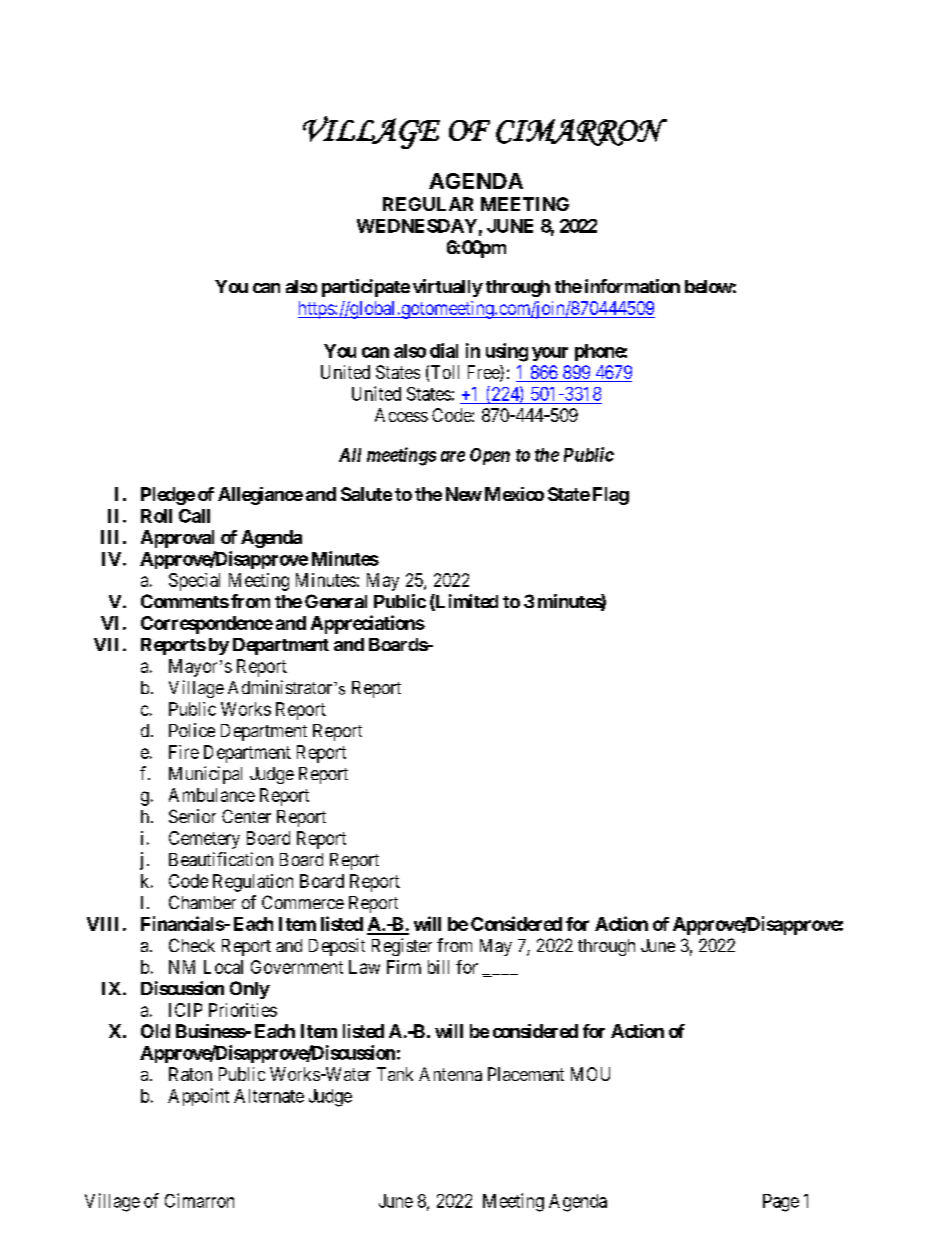 This document has height=1233, width=952. I want to click on WEDNESDAY, so click(417, 226).
